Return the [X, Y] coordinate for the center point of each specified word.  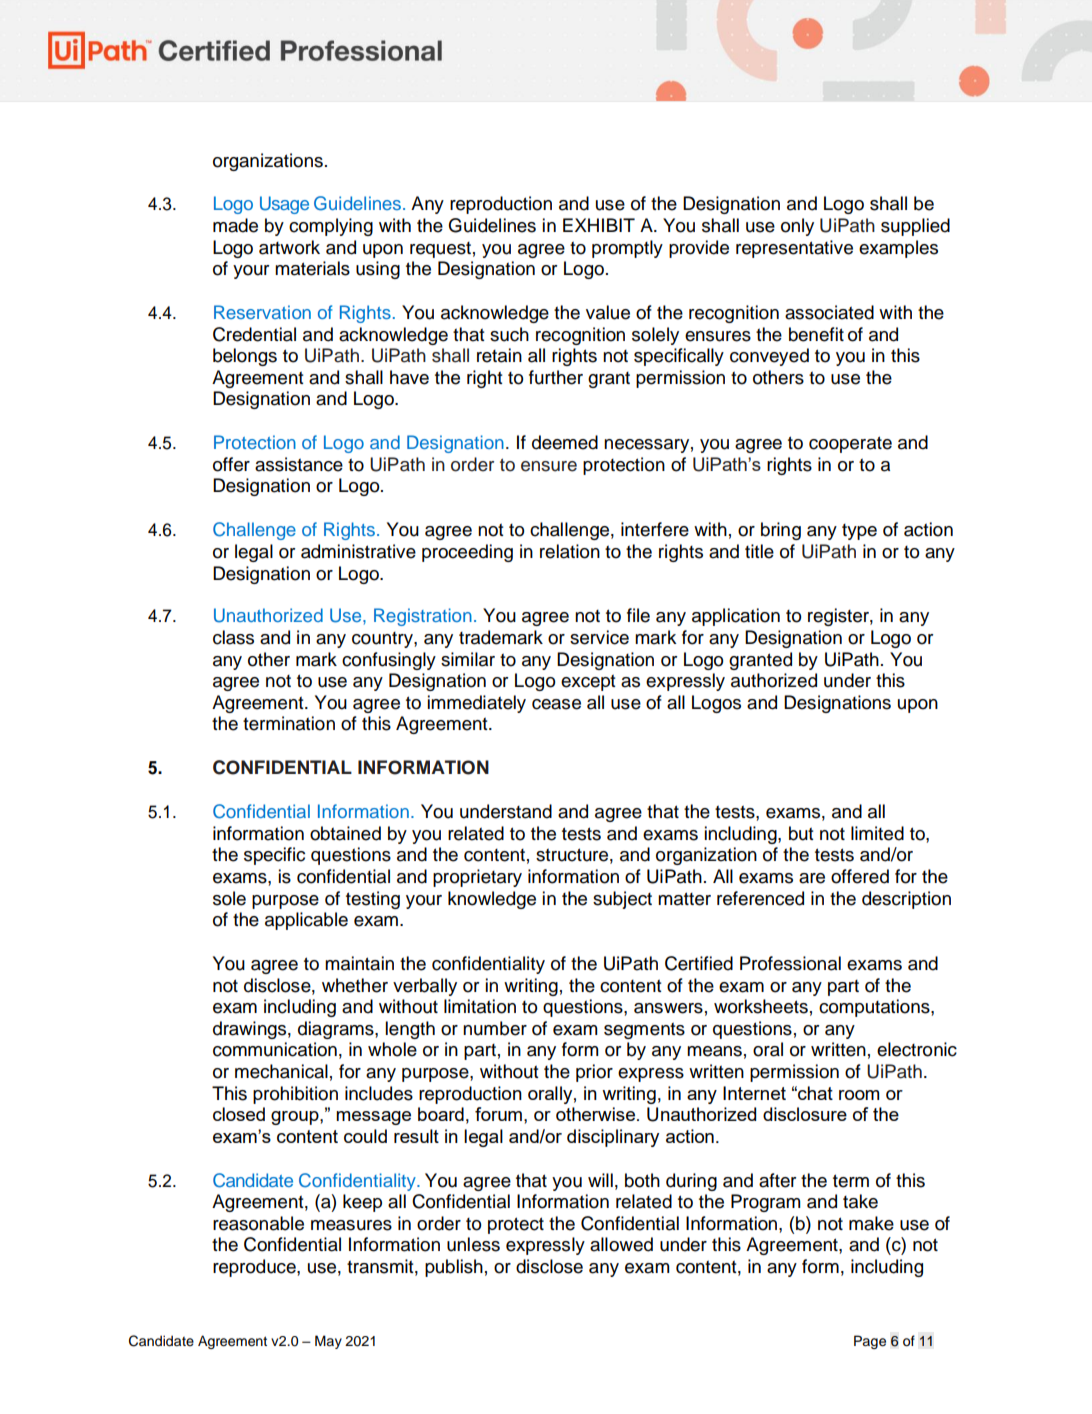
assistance [299, 464]
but [801, 833]
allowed [621, 1244]
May [328, 1342]
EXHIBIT [599, 225]
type [859, 532]
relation [570, 551]
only [797, 227]
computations [875, 1008]
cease [556, 704]
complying [331, 227]
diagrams [337, 1030]
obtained [345, 833]
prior [594, 1073]
